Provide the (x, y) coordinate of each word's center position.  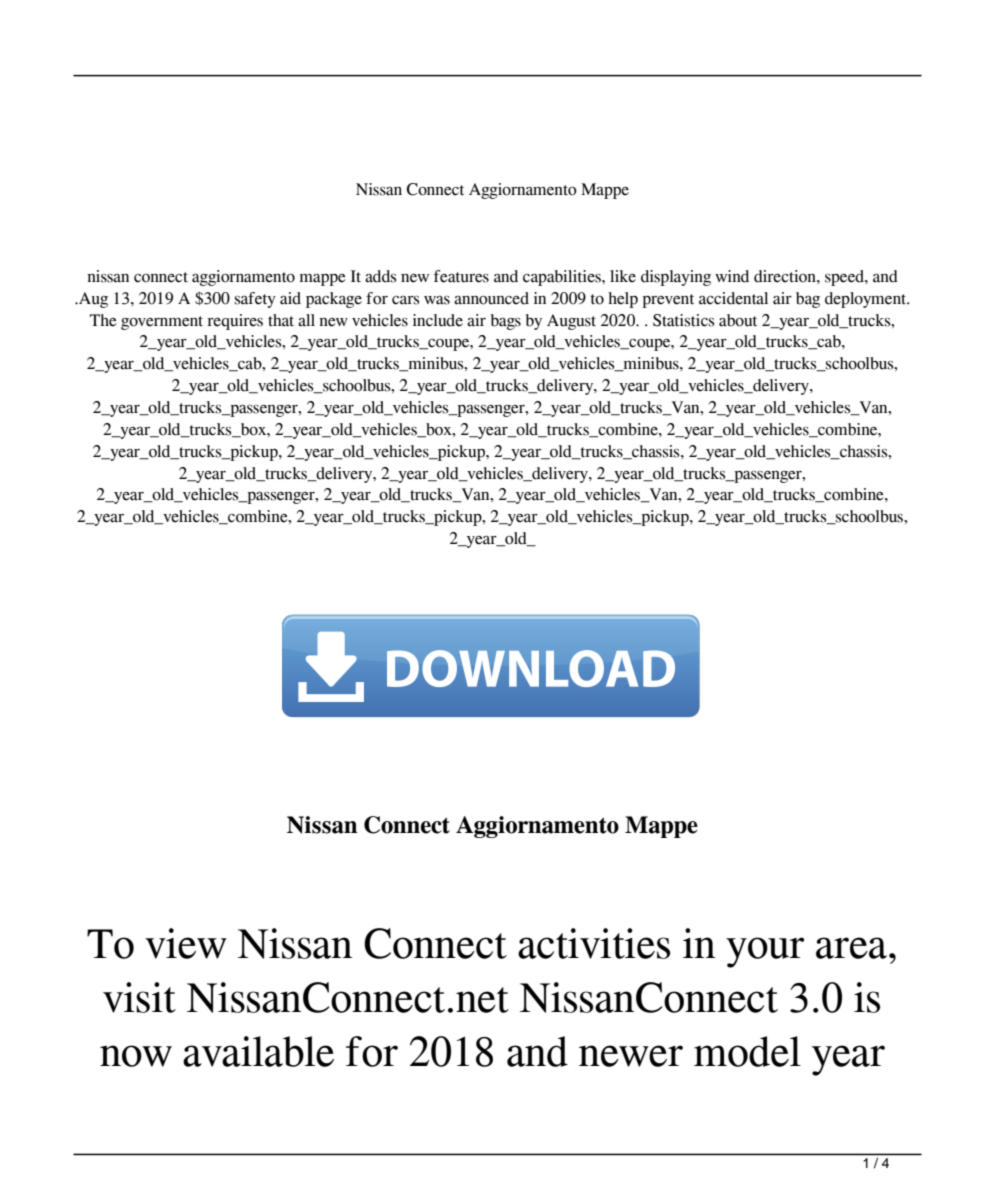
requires (235, 322)
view (186, 943)
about (738, 320)
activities (594, 943)
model (747, 1051)
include (438, 320)
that (281, 320)
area (851, 948)
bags (506, 322)
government (162, 323)
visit (139, 997)
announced (491, 298)
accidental (733, 298)
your (765, 952)
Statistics (683, 320)
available (258, 1051)
